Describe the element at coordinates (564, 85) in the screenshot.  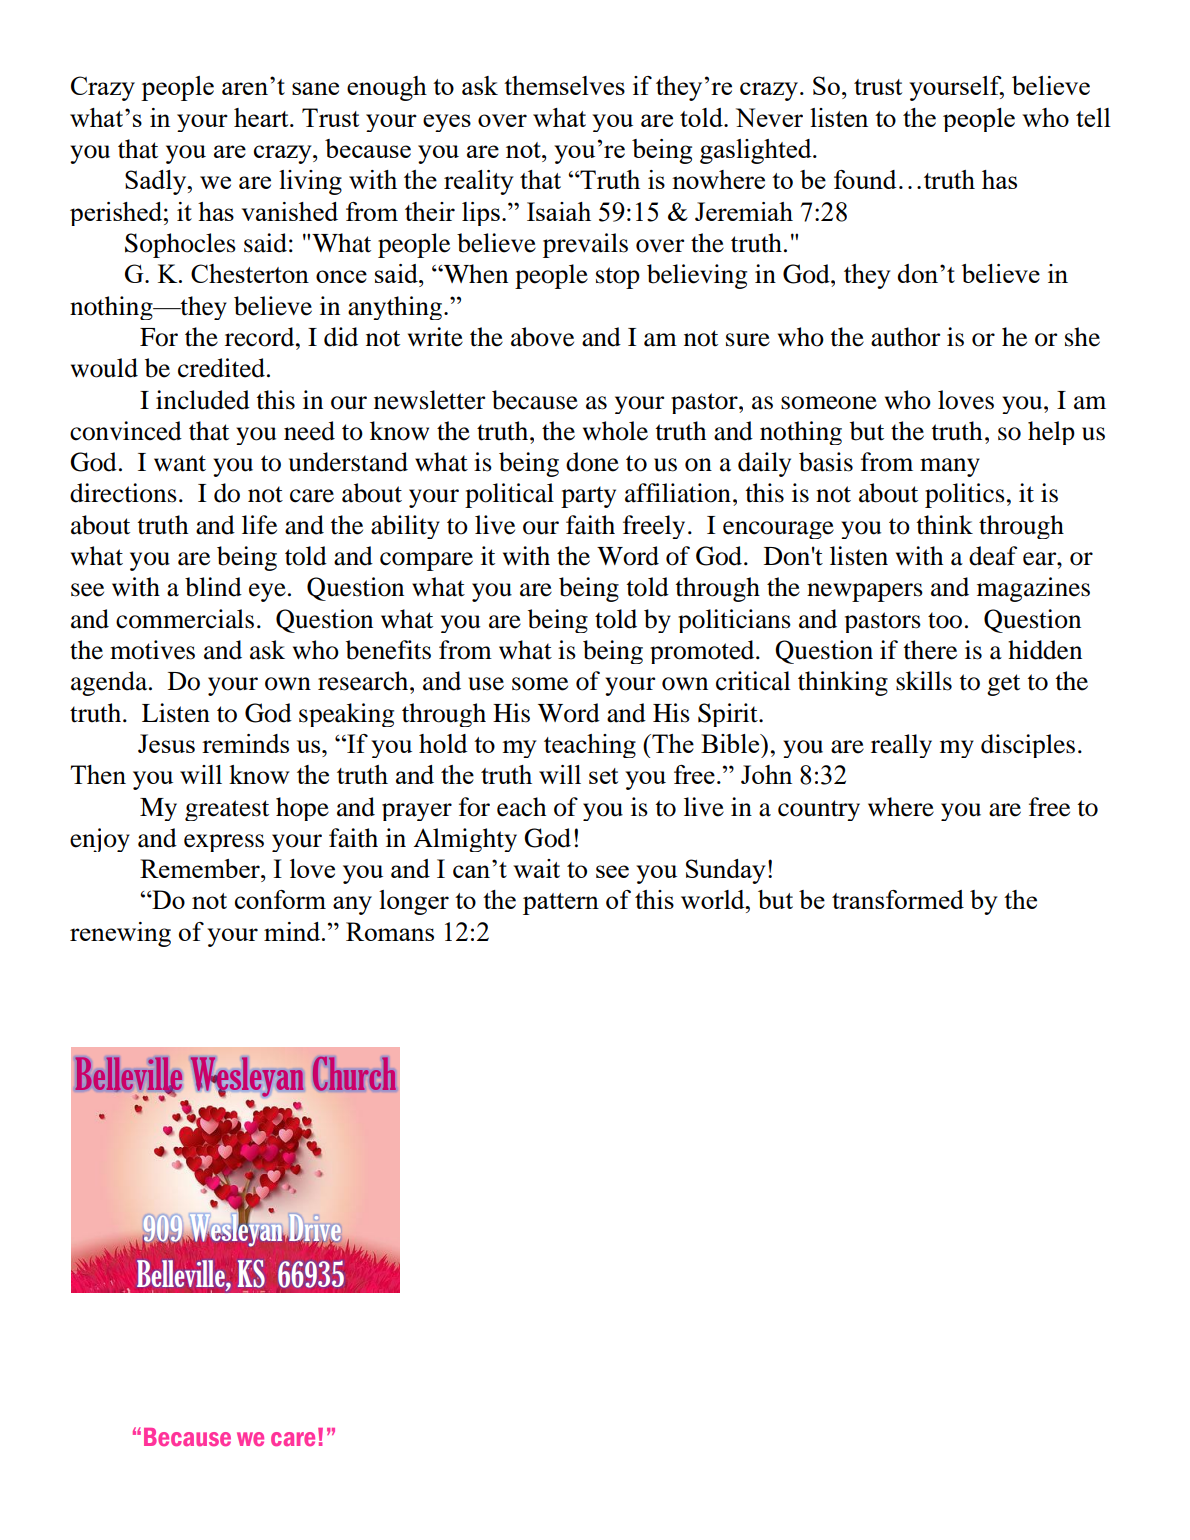
I see `themselves` at that location.
